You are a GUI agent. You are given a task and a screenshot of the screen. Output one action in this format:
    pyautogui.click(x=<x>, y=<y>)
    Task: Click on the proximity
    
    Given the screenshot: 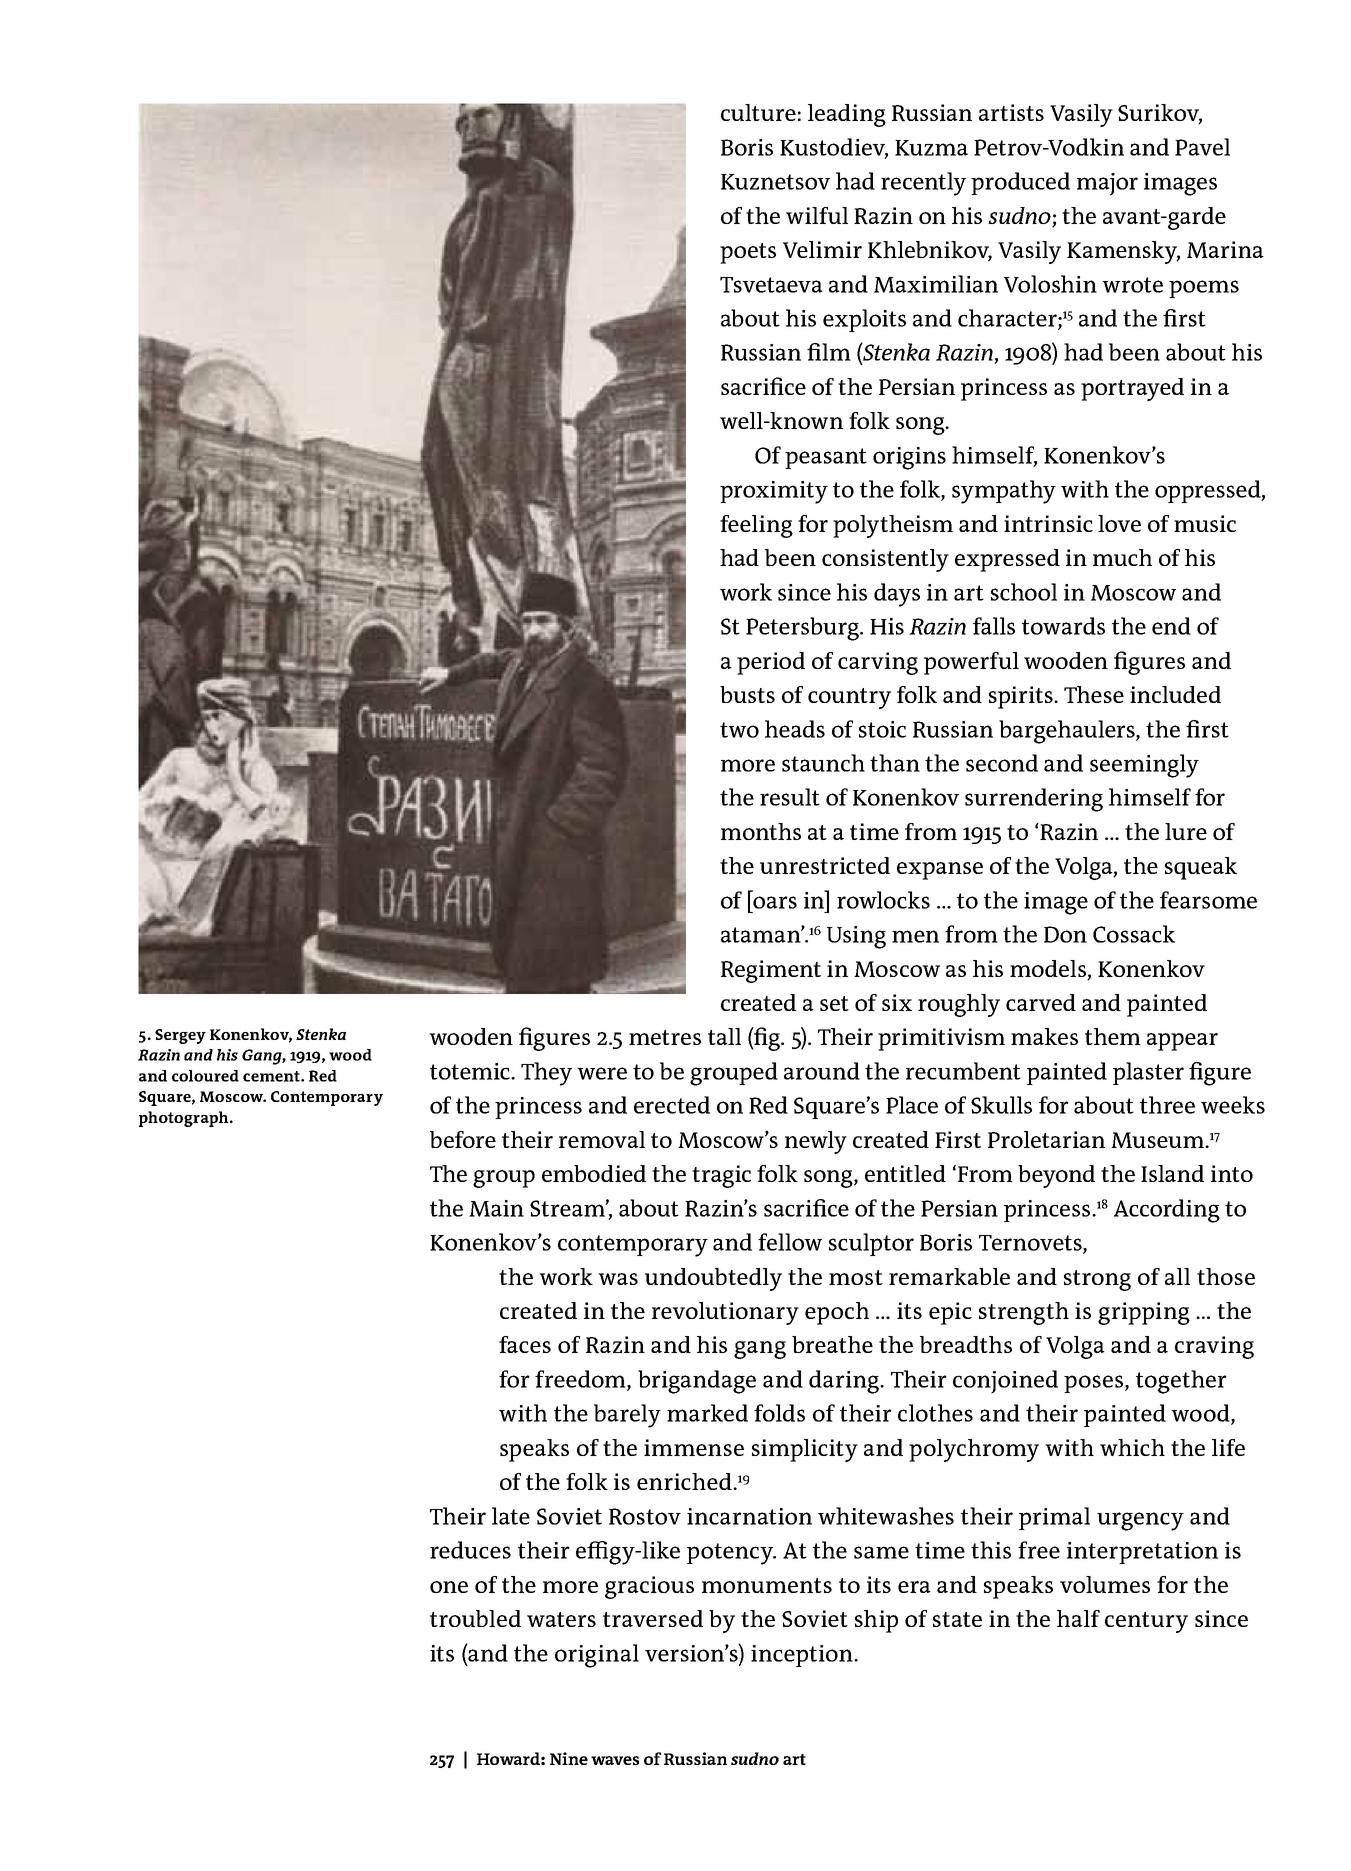 What is the action you would take?
    pyautogui.click(x=774, y=492)
